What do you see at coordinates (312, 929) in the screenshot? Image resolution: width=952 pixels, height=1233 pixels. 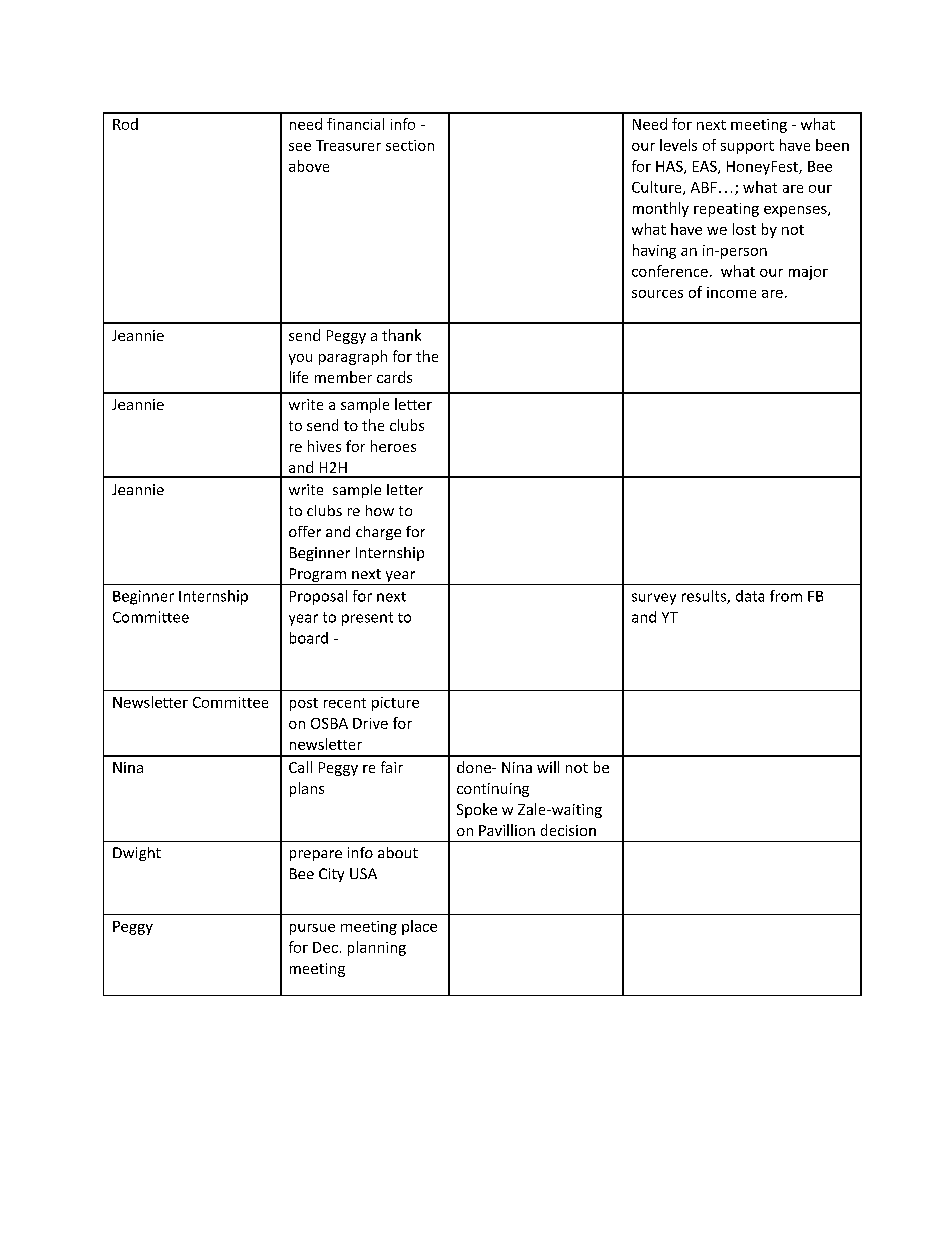 I see `pursue` at bounding box center [312, 929].
